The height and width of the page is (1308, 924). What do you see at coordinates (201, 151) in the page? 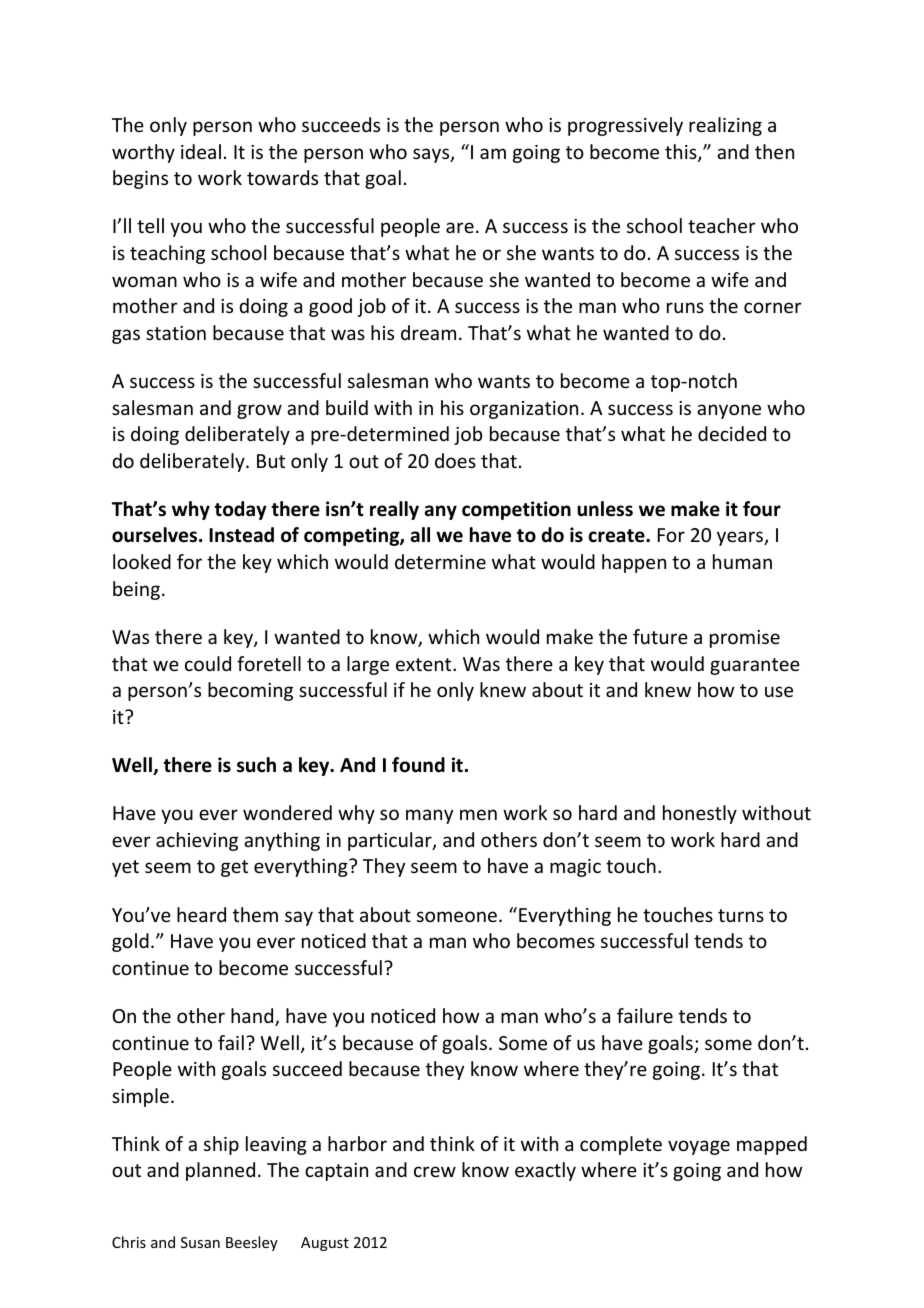
I see `ideal` at bounding box center [201, 151].
